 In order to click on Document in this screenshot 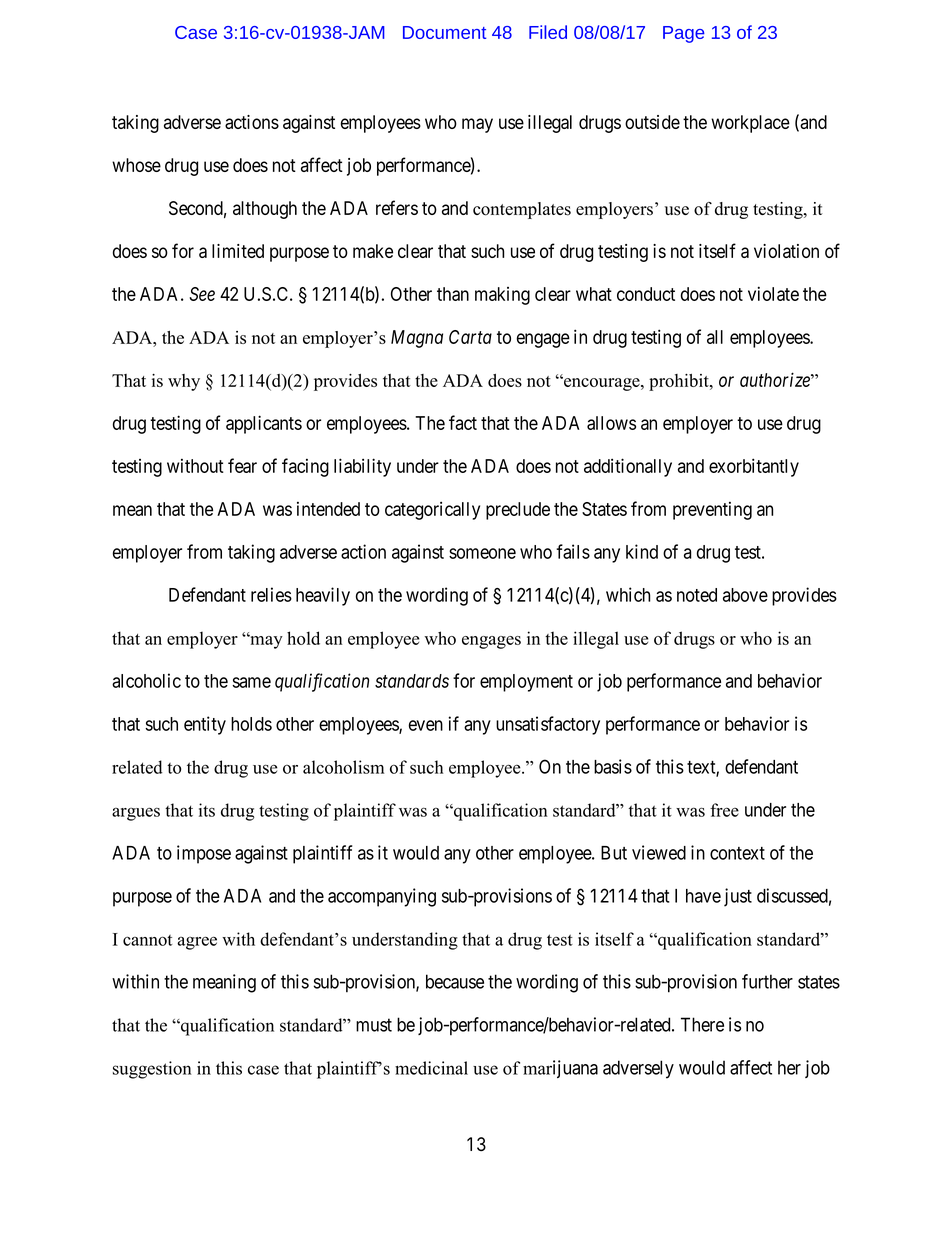, I will do `click(444, 32)`.
